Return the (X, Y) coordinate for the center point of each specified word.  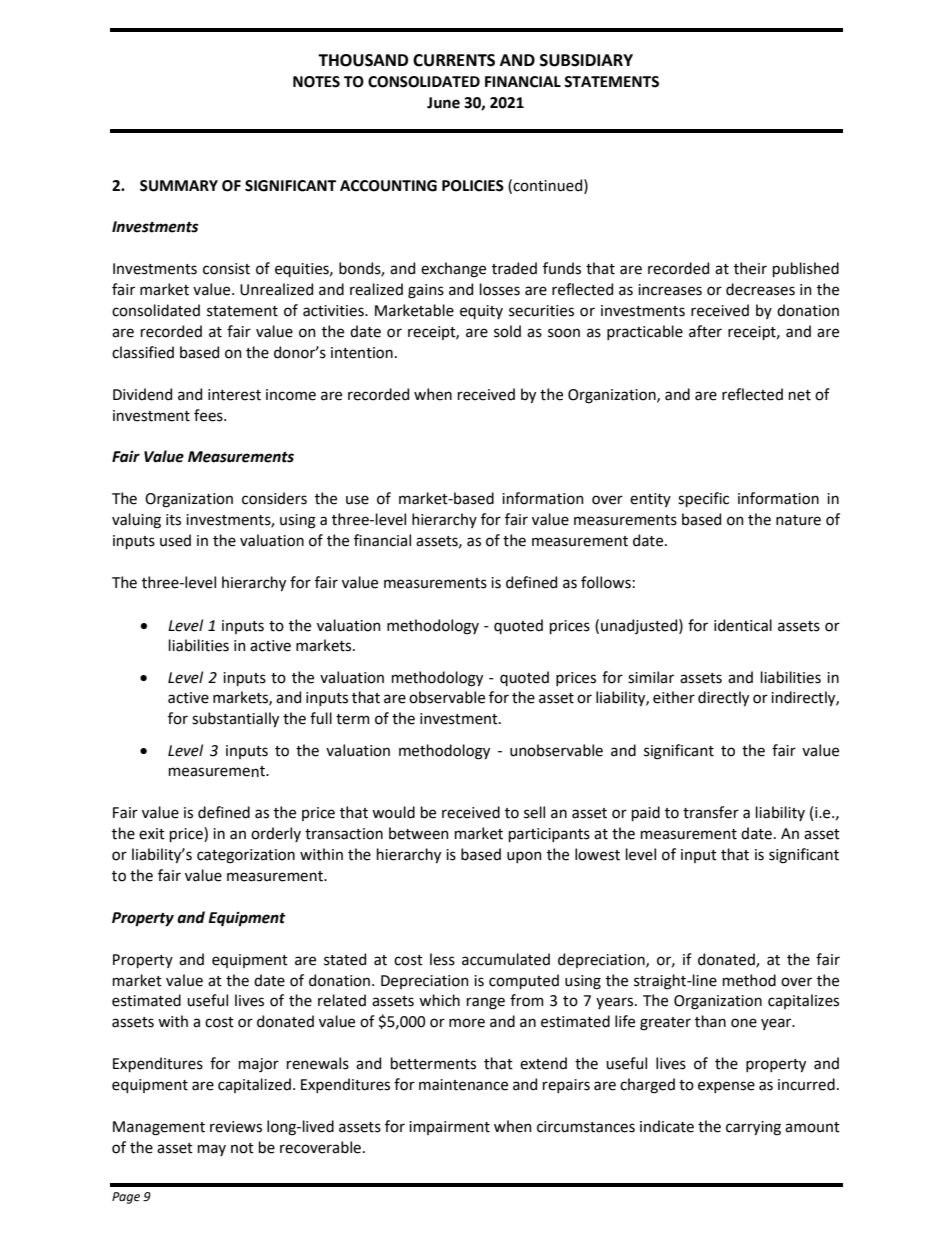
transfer (711, 812)
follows (606, 582)
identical (743, 625)
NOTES (316, 82)
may (212, 1150)
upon (524, 857)
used (175, 540)
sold (507, 331)
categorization (246, 856)
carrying (753, 1128)
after (705, 331)
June (443, 103)
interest (234, 395)
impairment (449, 1128)
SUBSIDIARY (586, 60)
